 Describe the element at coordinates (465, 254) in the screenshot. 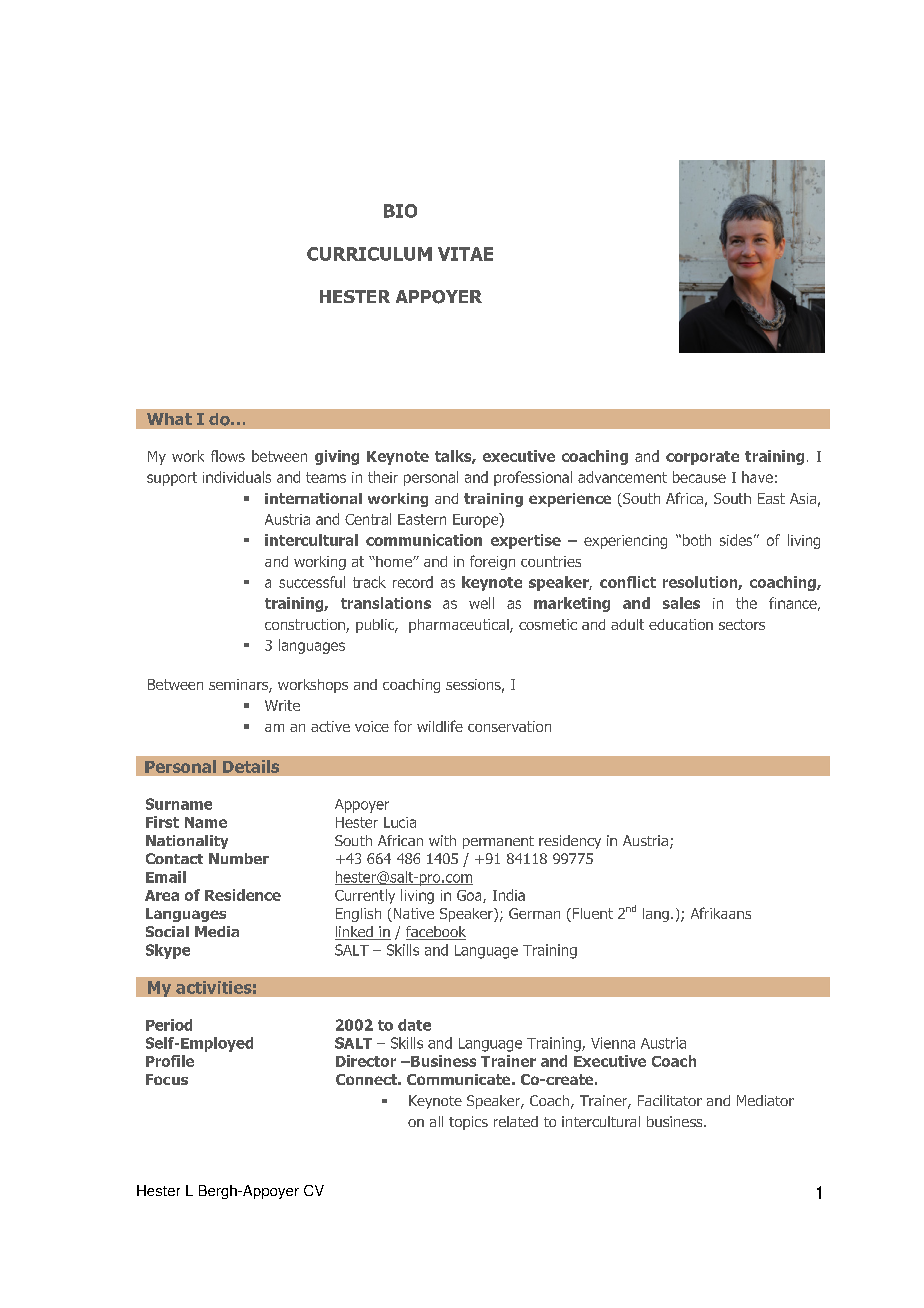

I see `VITAE` at that location.
